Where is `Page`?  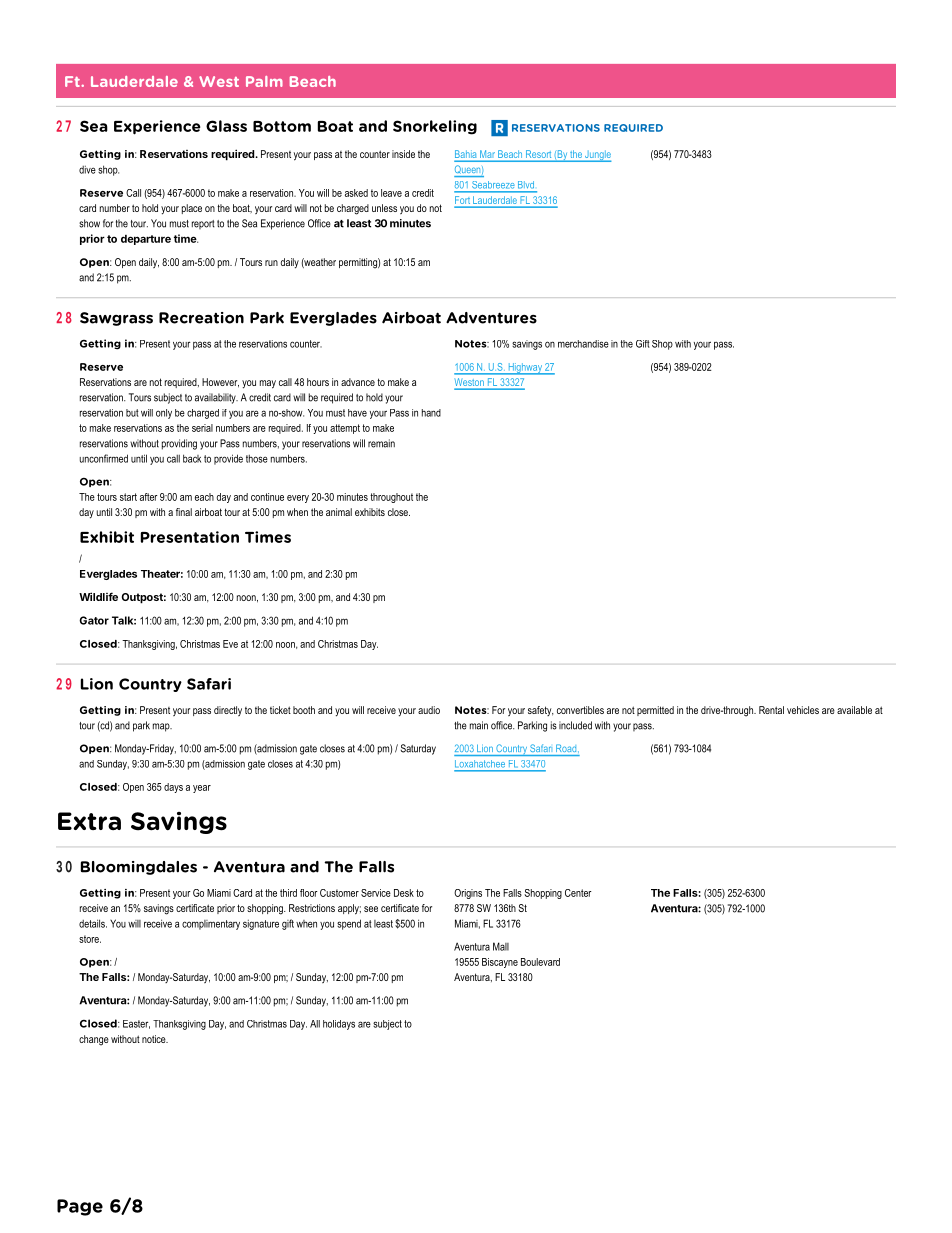
Page is located at coordinates (80, 1207).
